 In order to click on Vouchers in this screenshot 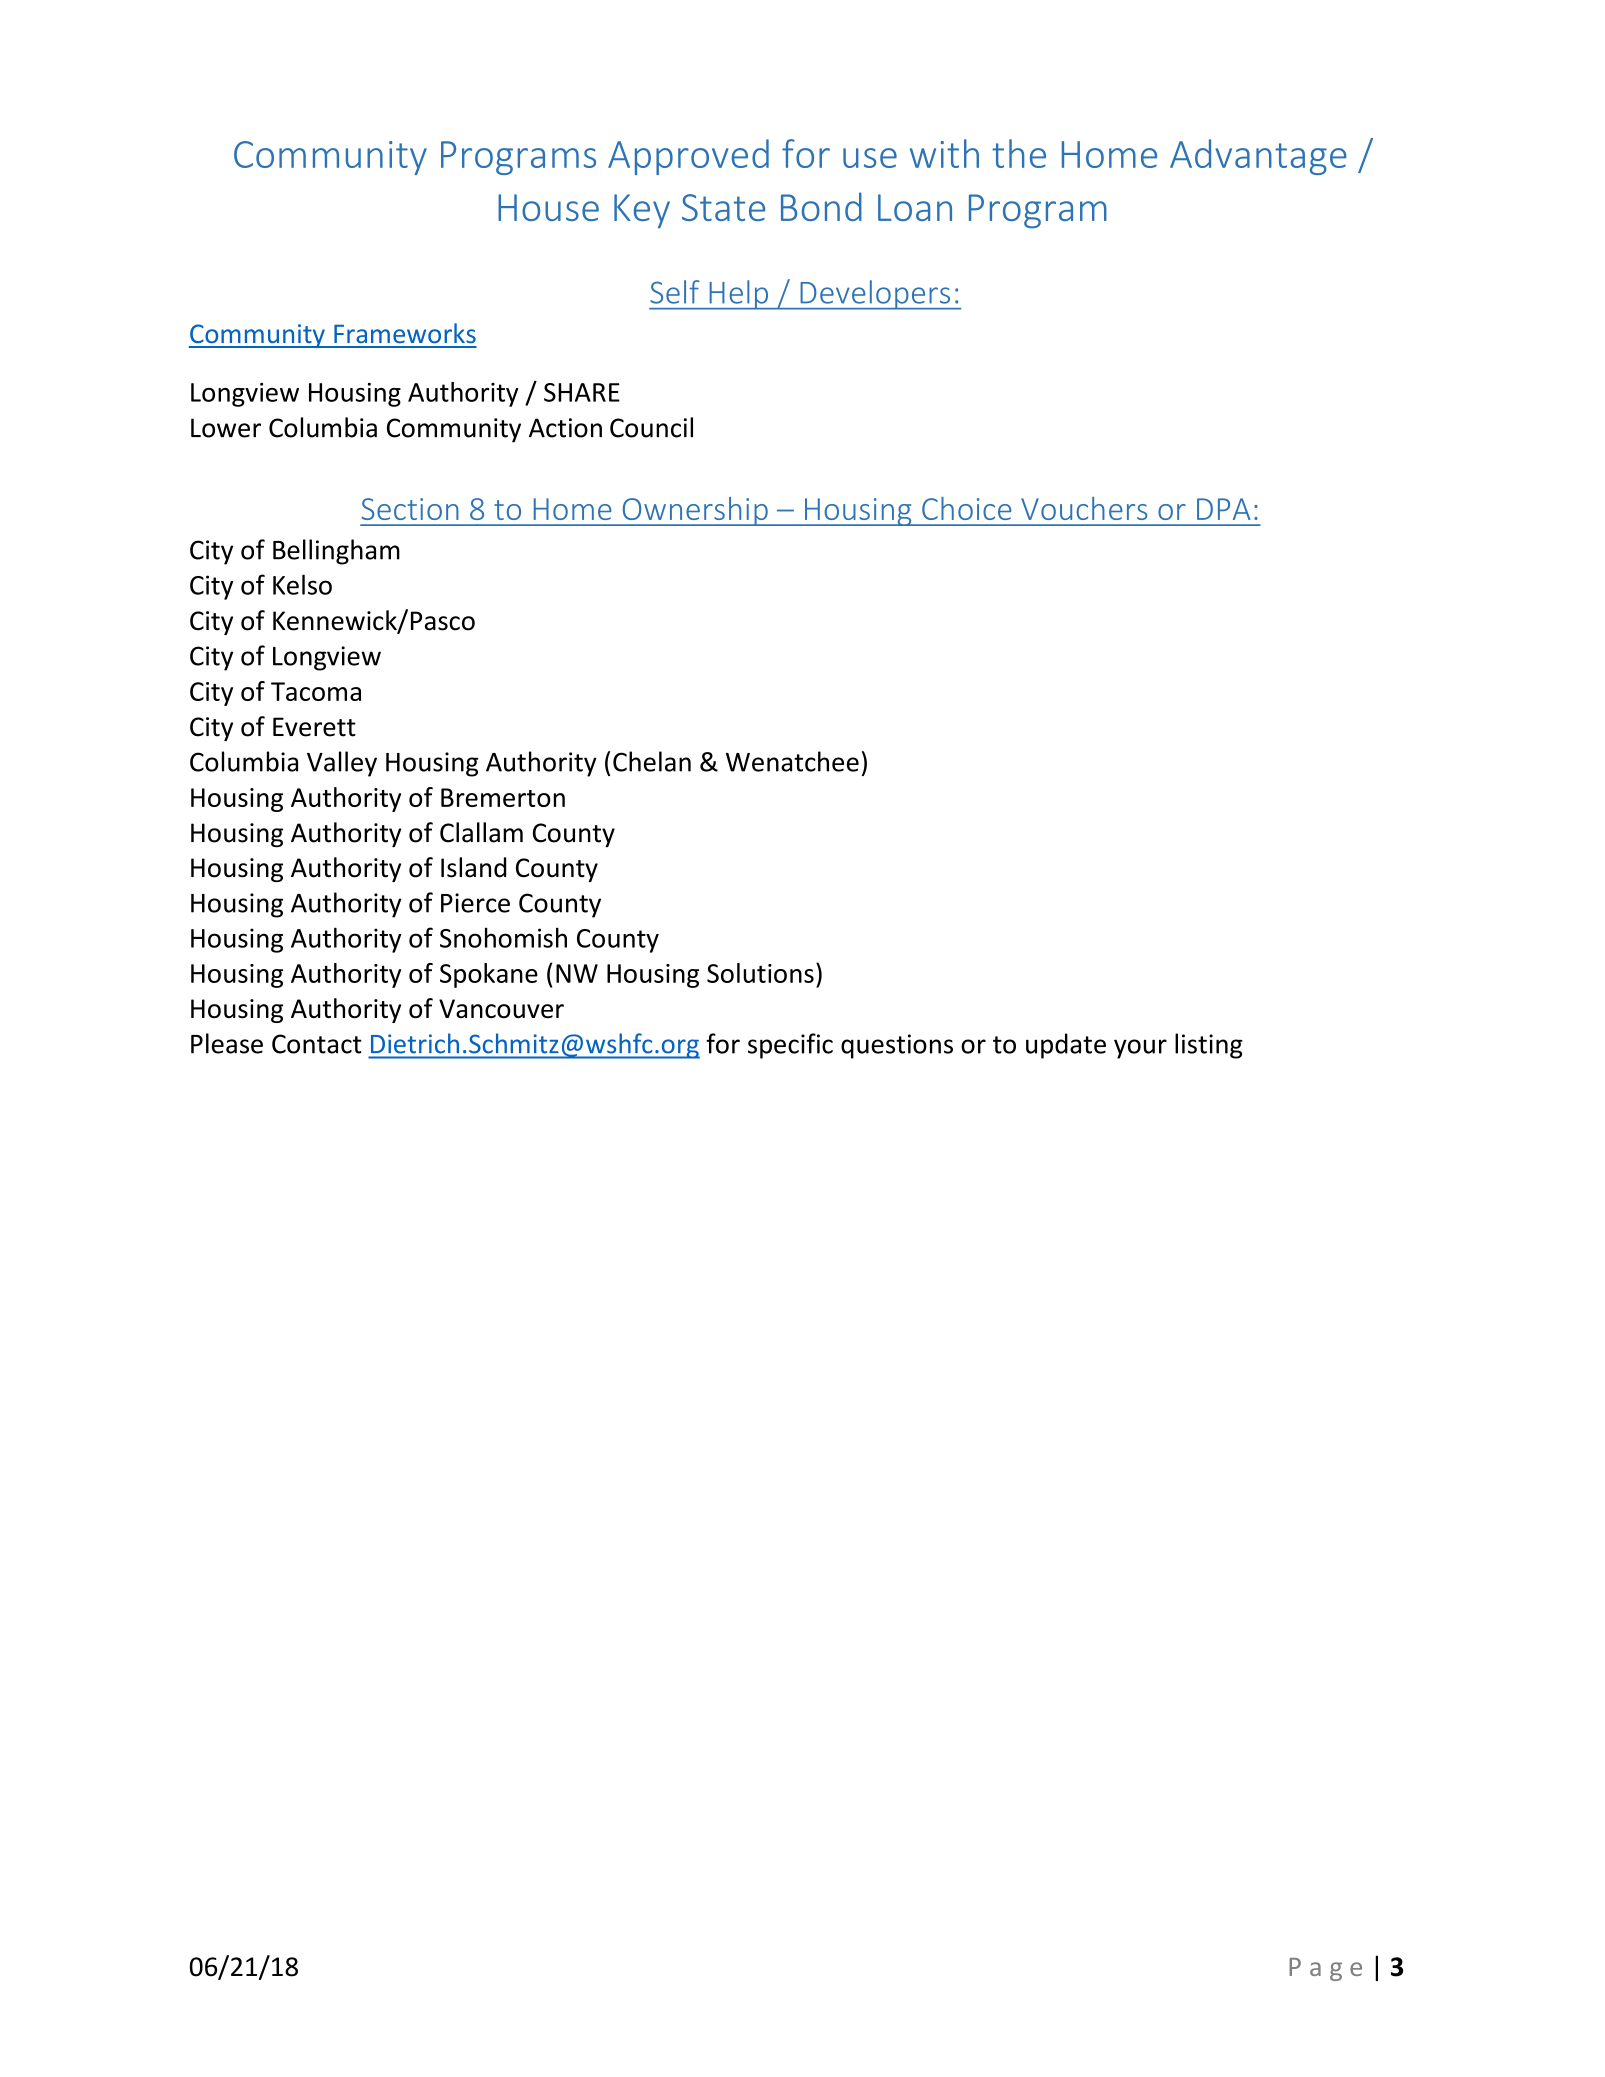, I will do `click(1084, 508)`.
